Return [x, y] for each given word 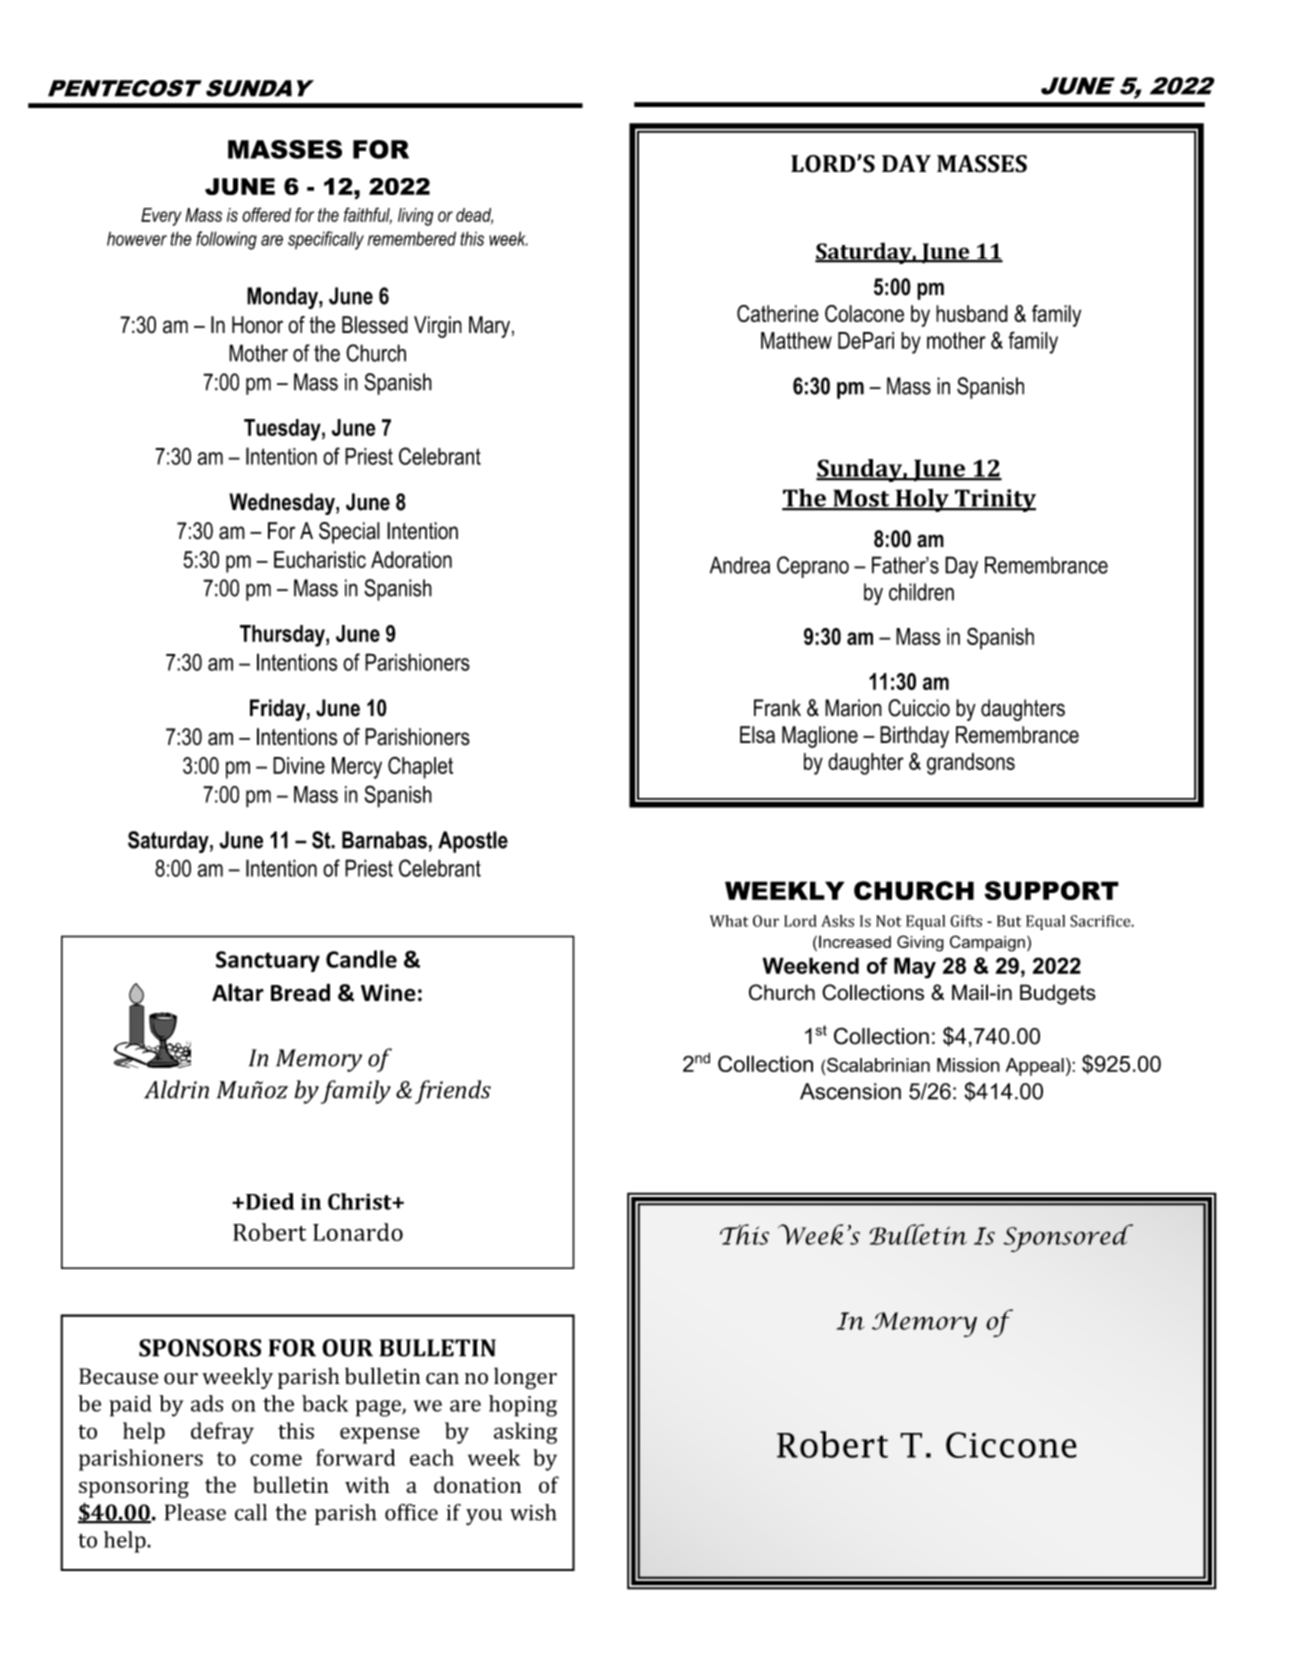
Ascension [850, 1091]
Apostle [473, 842]
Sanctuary [268, 961]
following [226, 240]
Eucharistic [320, 559]
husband [972, 313]
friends [453, 1092]
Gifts [966, 921]
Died [270, 1201]
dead [474, 216]
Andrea [740, 565]
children [921, 592]
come [276, 1460]
